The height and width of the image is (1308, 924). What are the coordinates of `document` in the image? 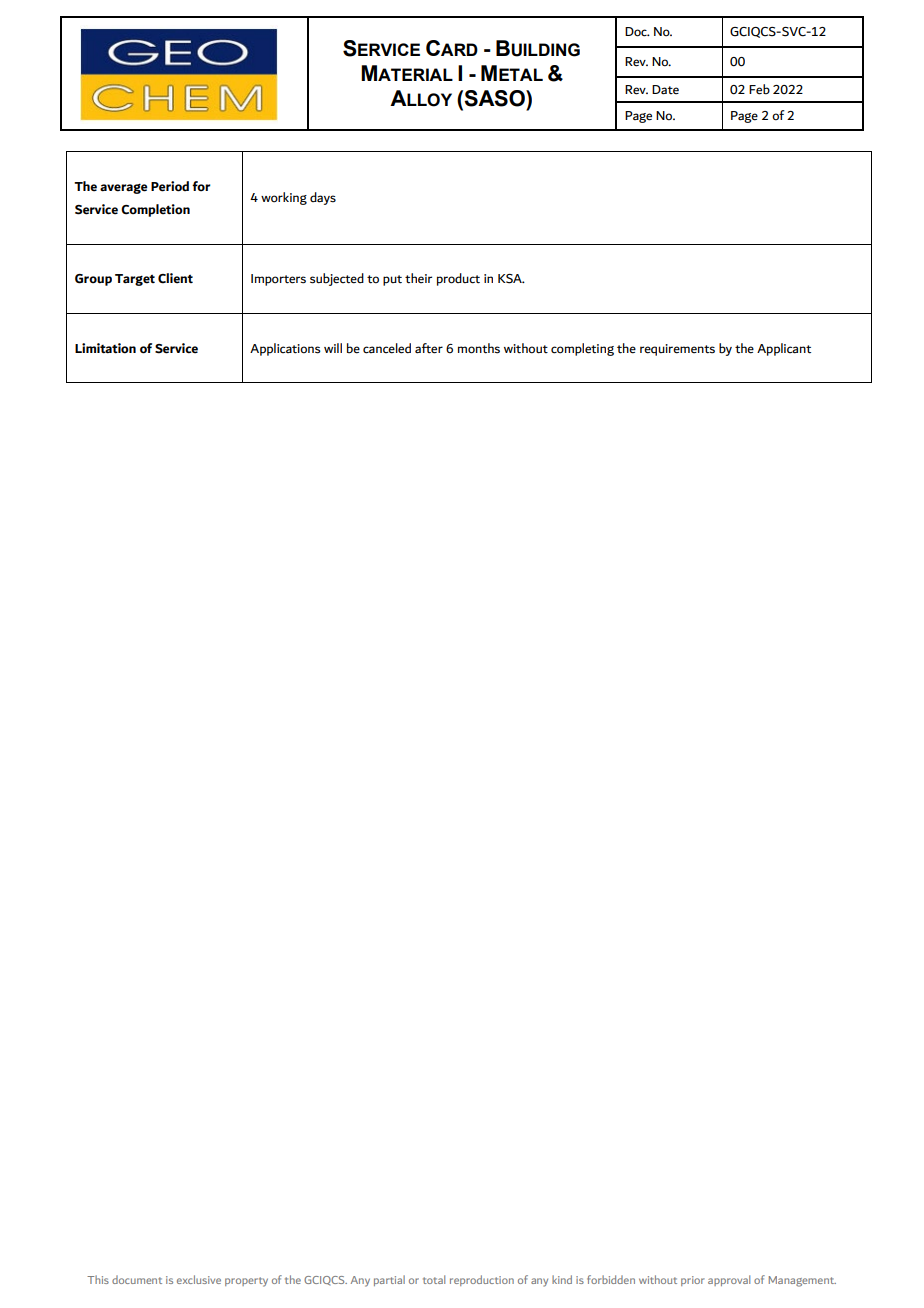 It's located at (137, 1279).
